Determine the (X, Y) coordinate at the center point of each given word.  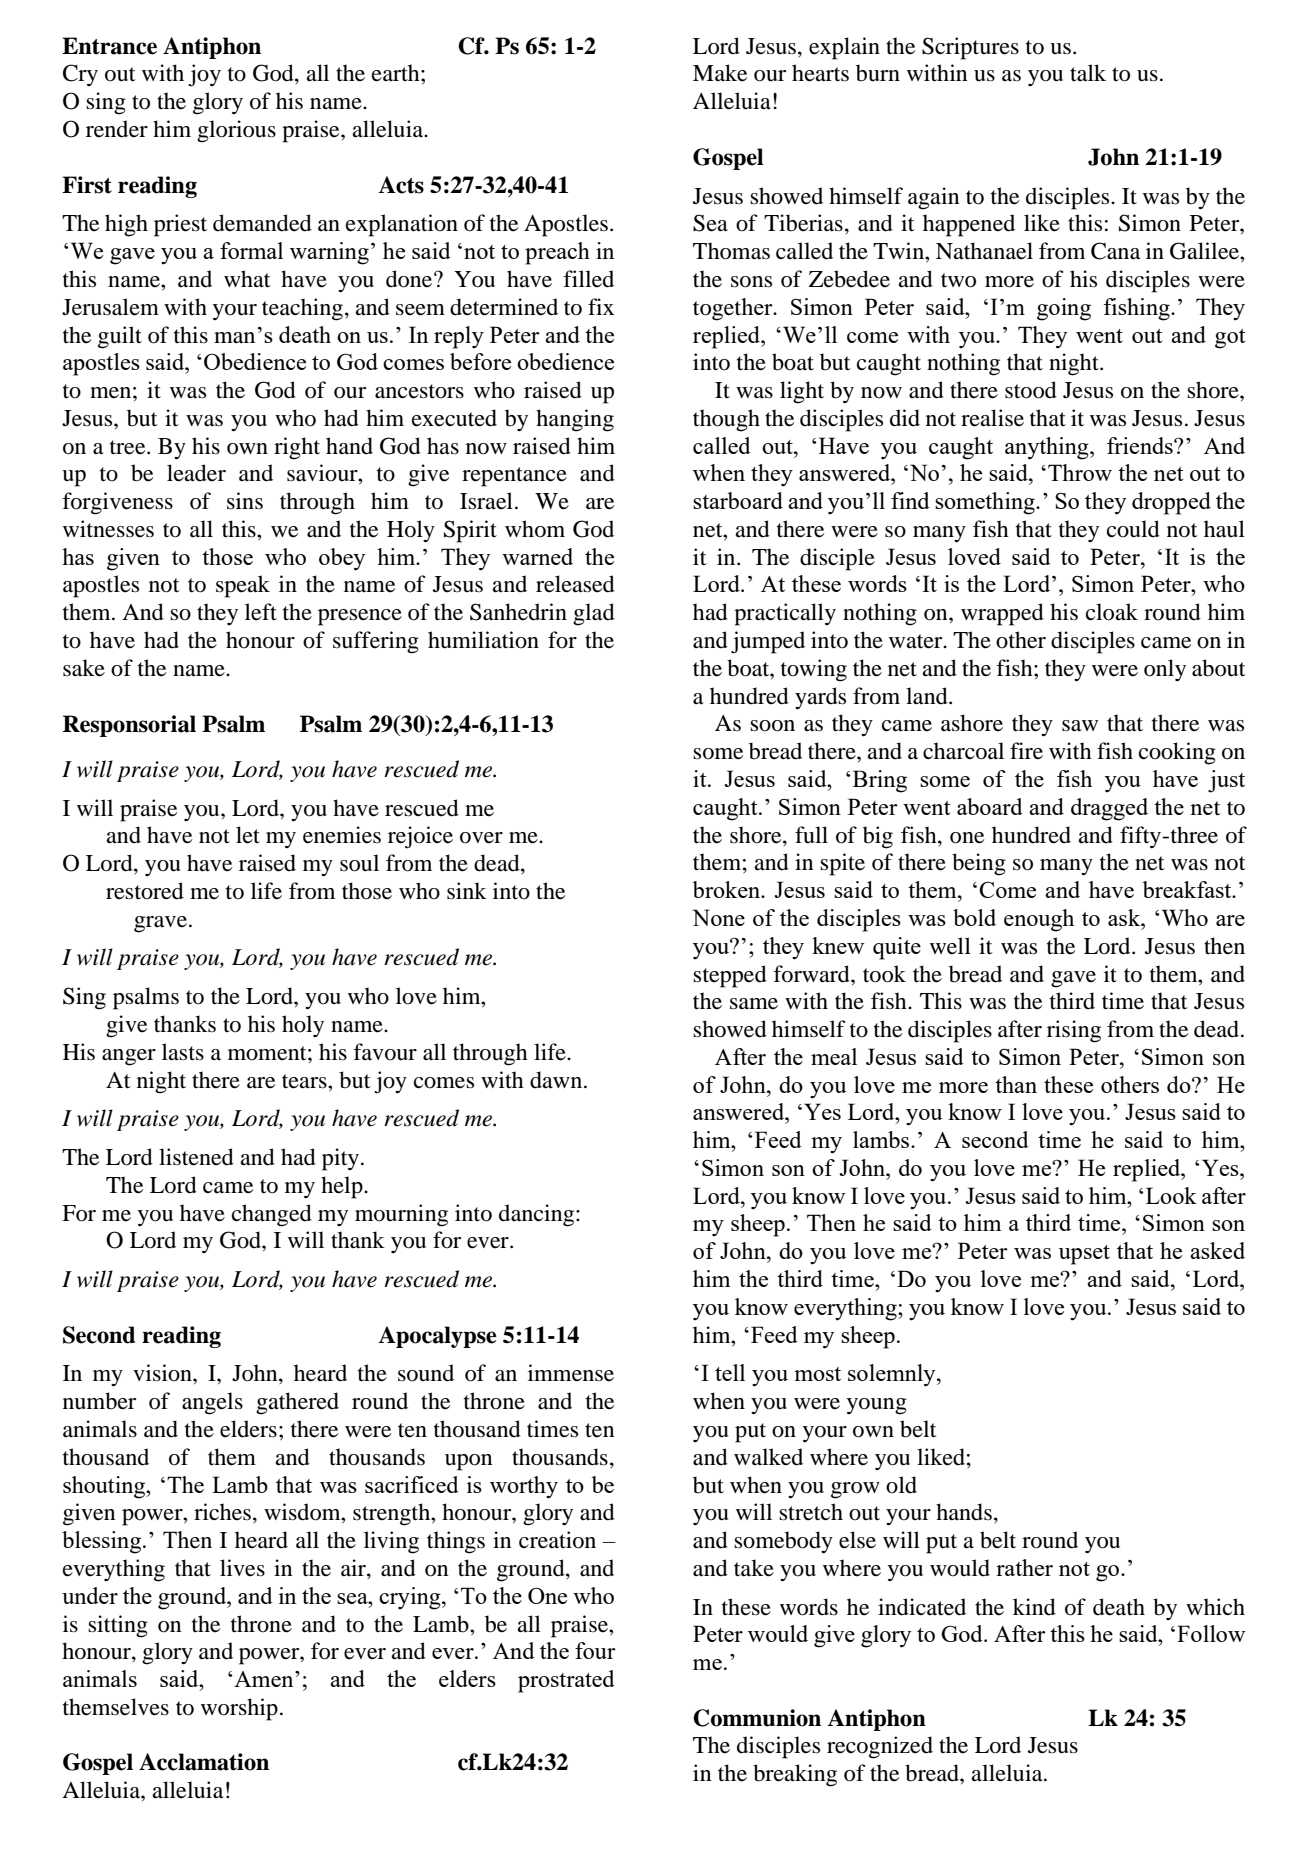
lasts (183, 1052)
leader (196, 473)
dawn (557, 1080)
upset (1084, 1255)
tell (730, 1372)
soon (772, 726)
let (248, 835)
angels (212, 1403)
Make (720, 73)
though (726, 420)
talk (1088, 73)
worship (239, 1709)
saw (1080, 726)
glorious (236, 131)
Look (1171, 1195)
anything (1048, 448)
